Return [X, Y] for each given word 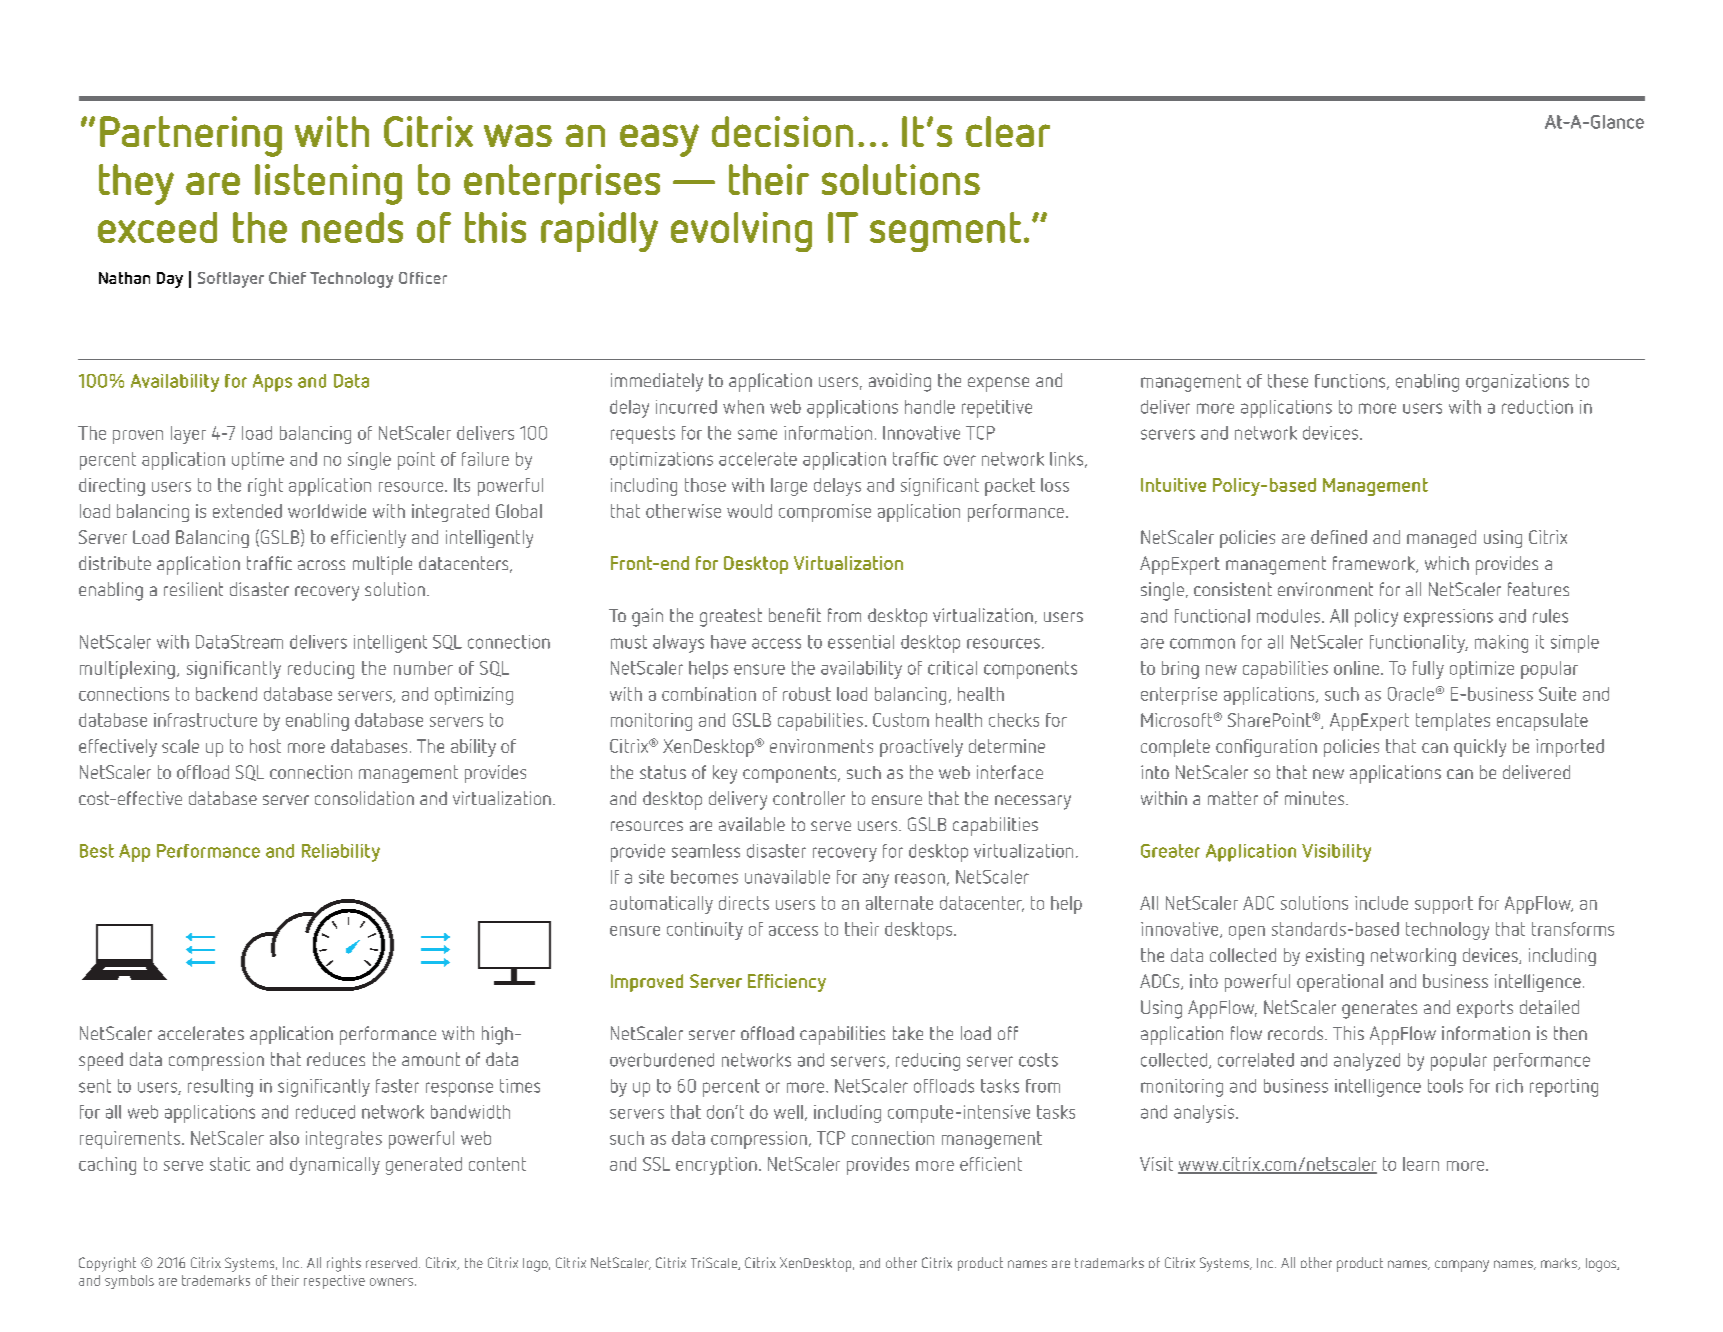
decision [782, 131]
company [1462, 1266]
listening [328, 184]
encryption [716, 1166]
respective [334, 1282]
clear [1008, 131]
